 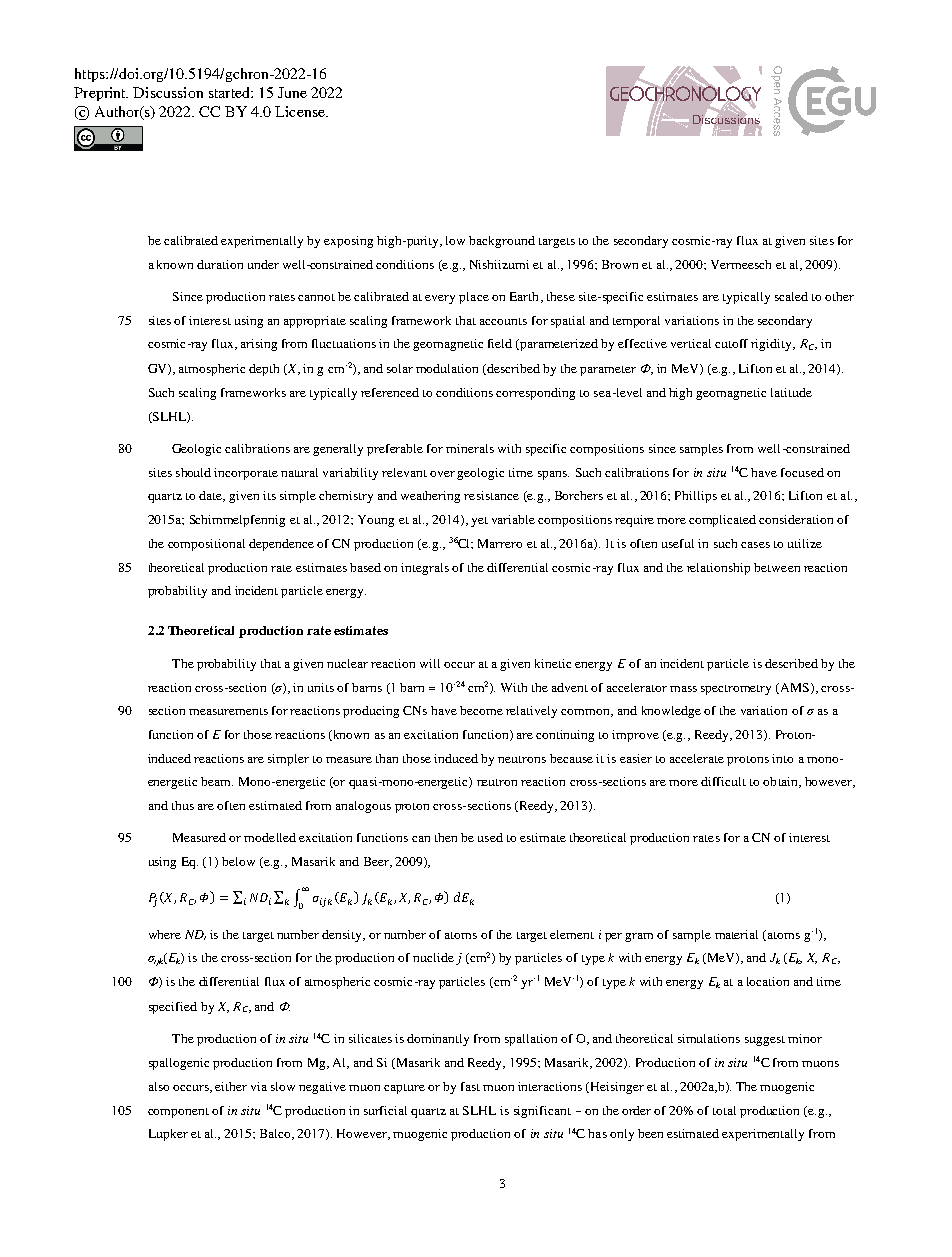 What do you see at coordinates (206, 545) in the screenshot?
I see `compositional` at bounding box center [206, 545].
